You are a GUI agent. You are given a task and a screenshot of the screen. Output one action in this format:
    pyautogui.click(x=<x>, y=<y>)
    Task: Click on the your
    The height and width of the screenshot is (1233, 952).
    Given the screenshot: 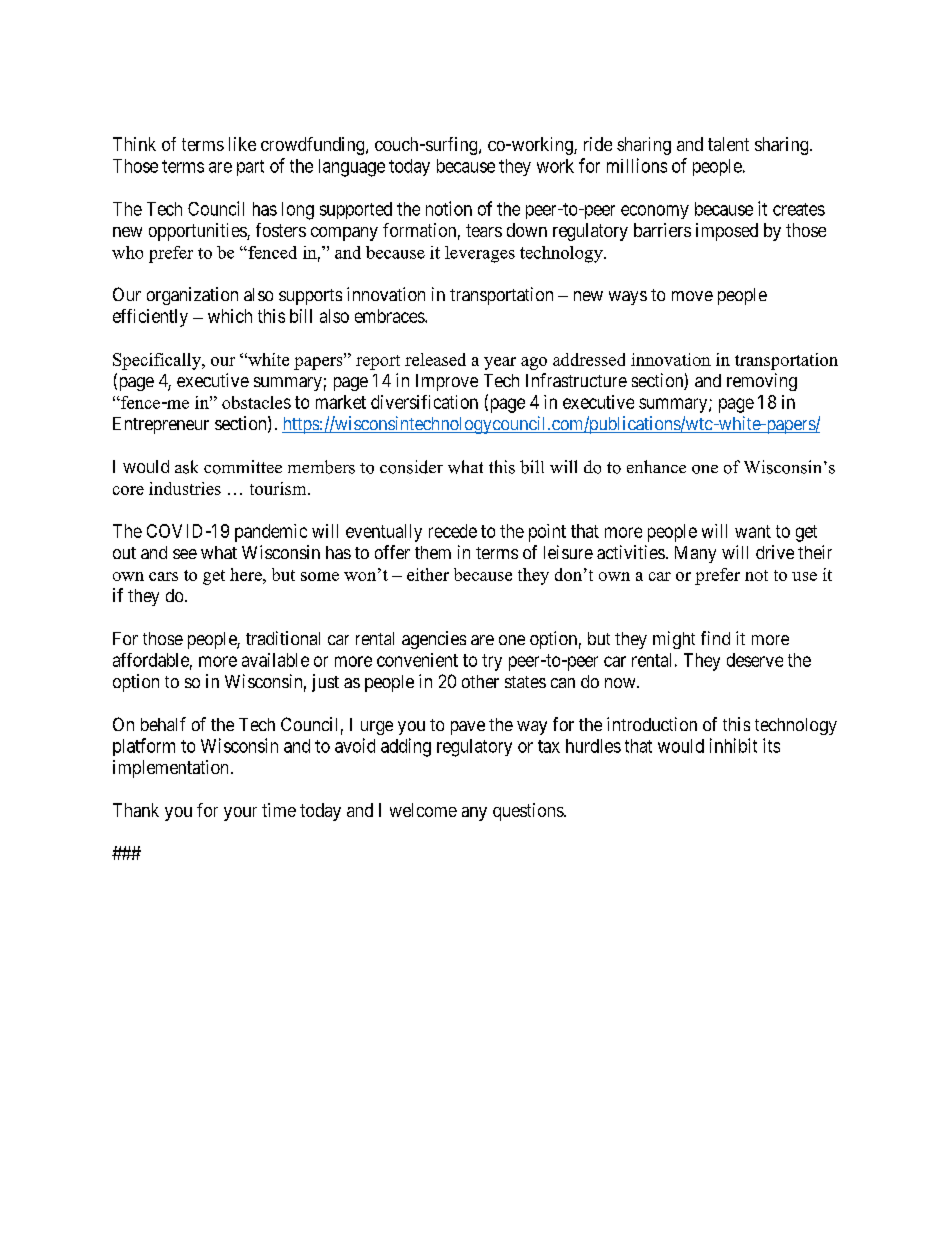 What is the action you would take?
    pyautogui.click(x=240, y=814)
